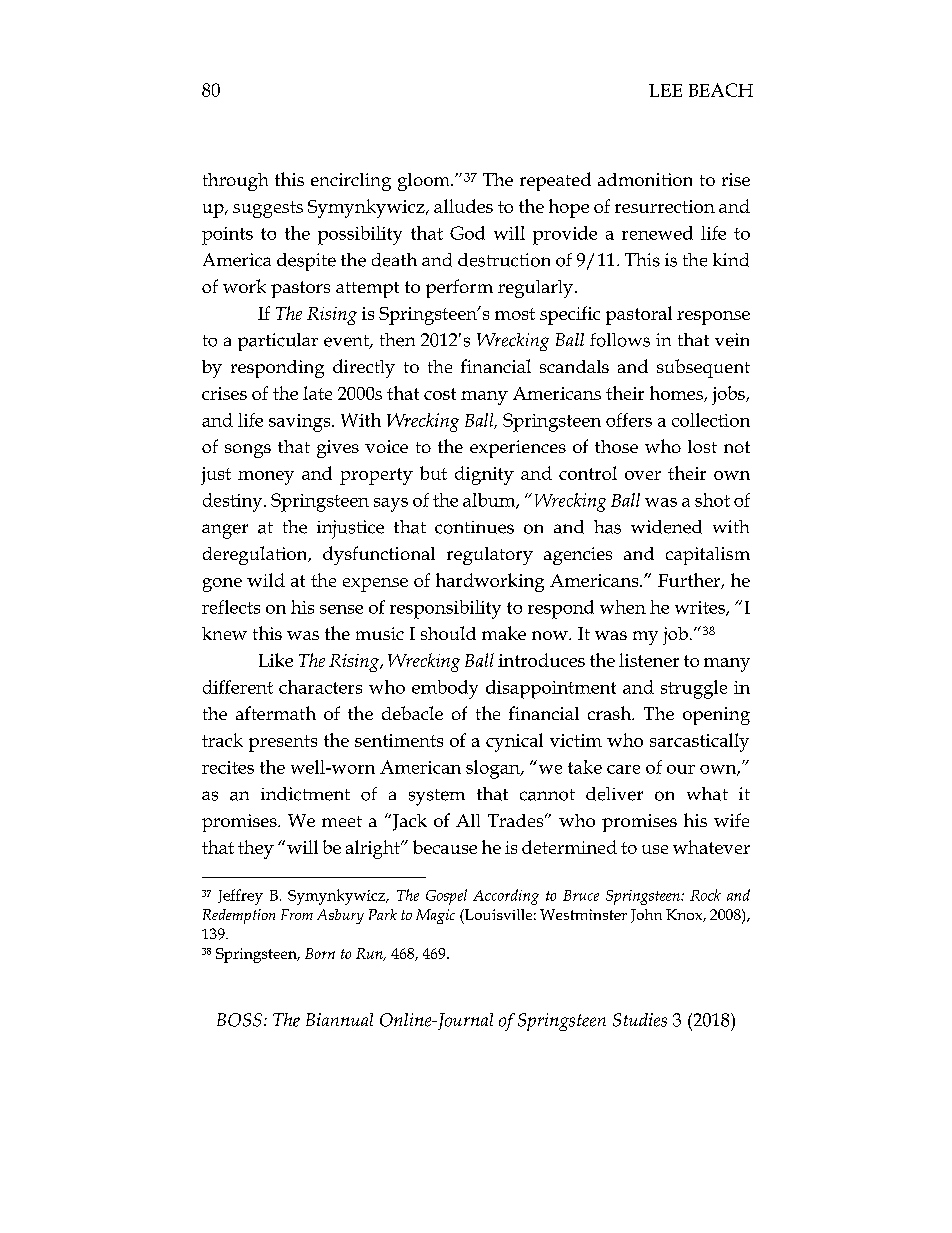 This screenshot has height=1233, width=952. Describe the element at coordinates (435, 916) in the screenshot. I see `Magic` at that location.
